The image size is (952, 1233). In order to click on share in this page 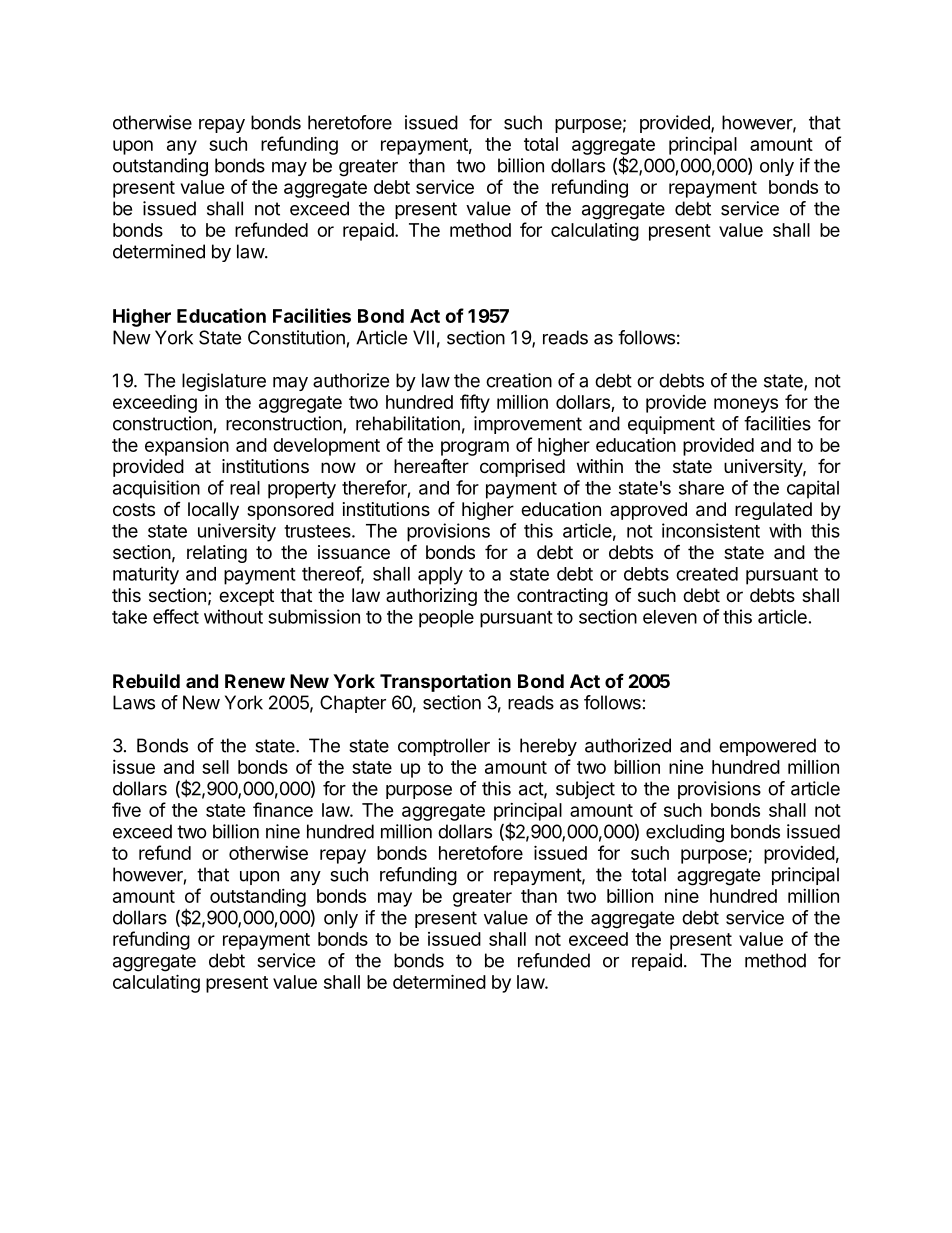, I will do `click(701, 488)`.
